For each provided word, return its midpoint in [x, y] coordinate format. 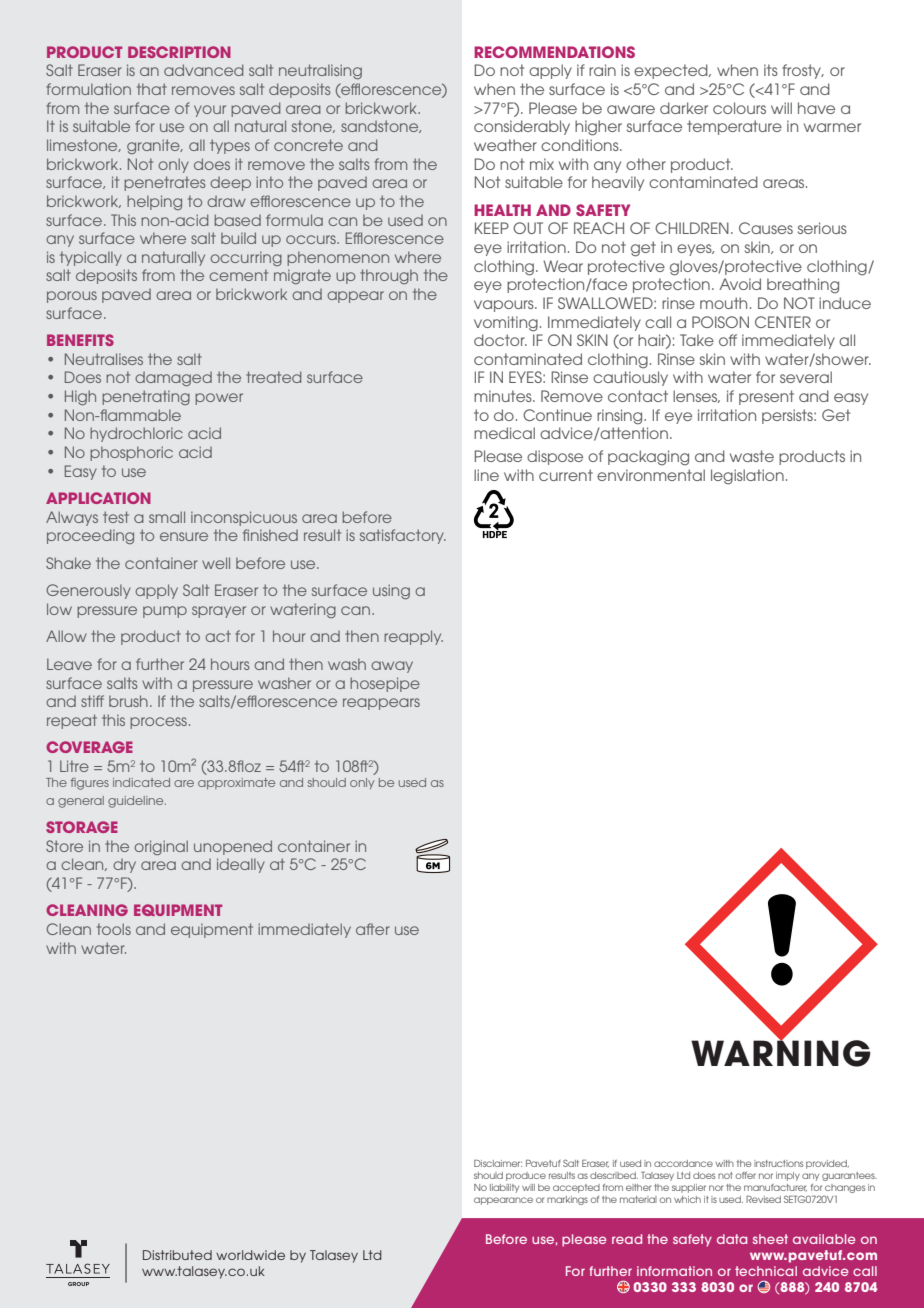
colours [739, 108]
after [373, 929]
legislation [747, 477]
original [161, 847]
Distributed [177, 1255]
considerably [522, 127]
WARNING [781, 1052]
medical [504, 433]
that [152, 89]
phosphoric [131, 453]
